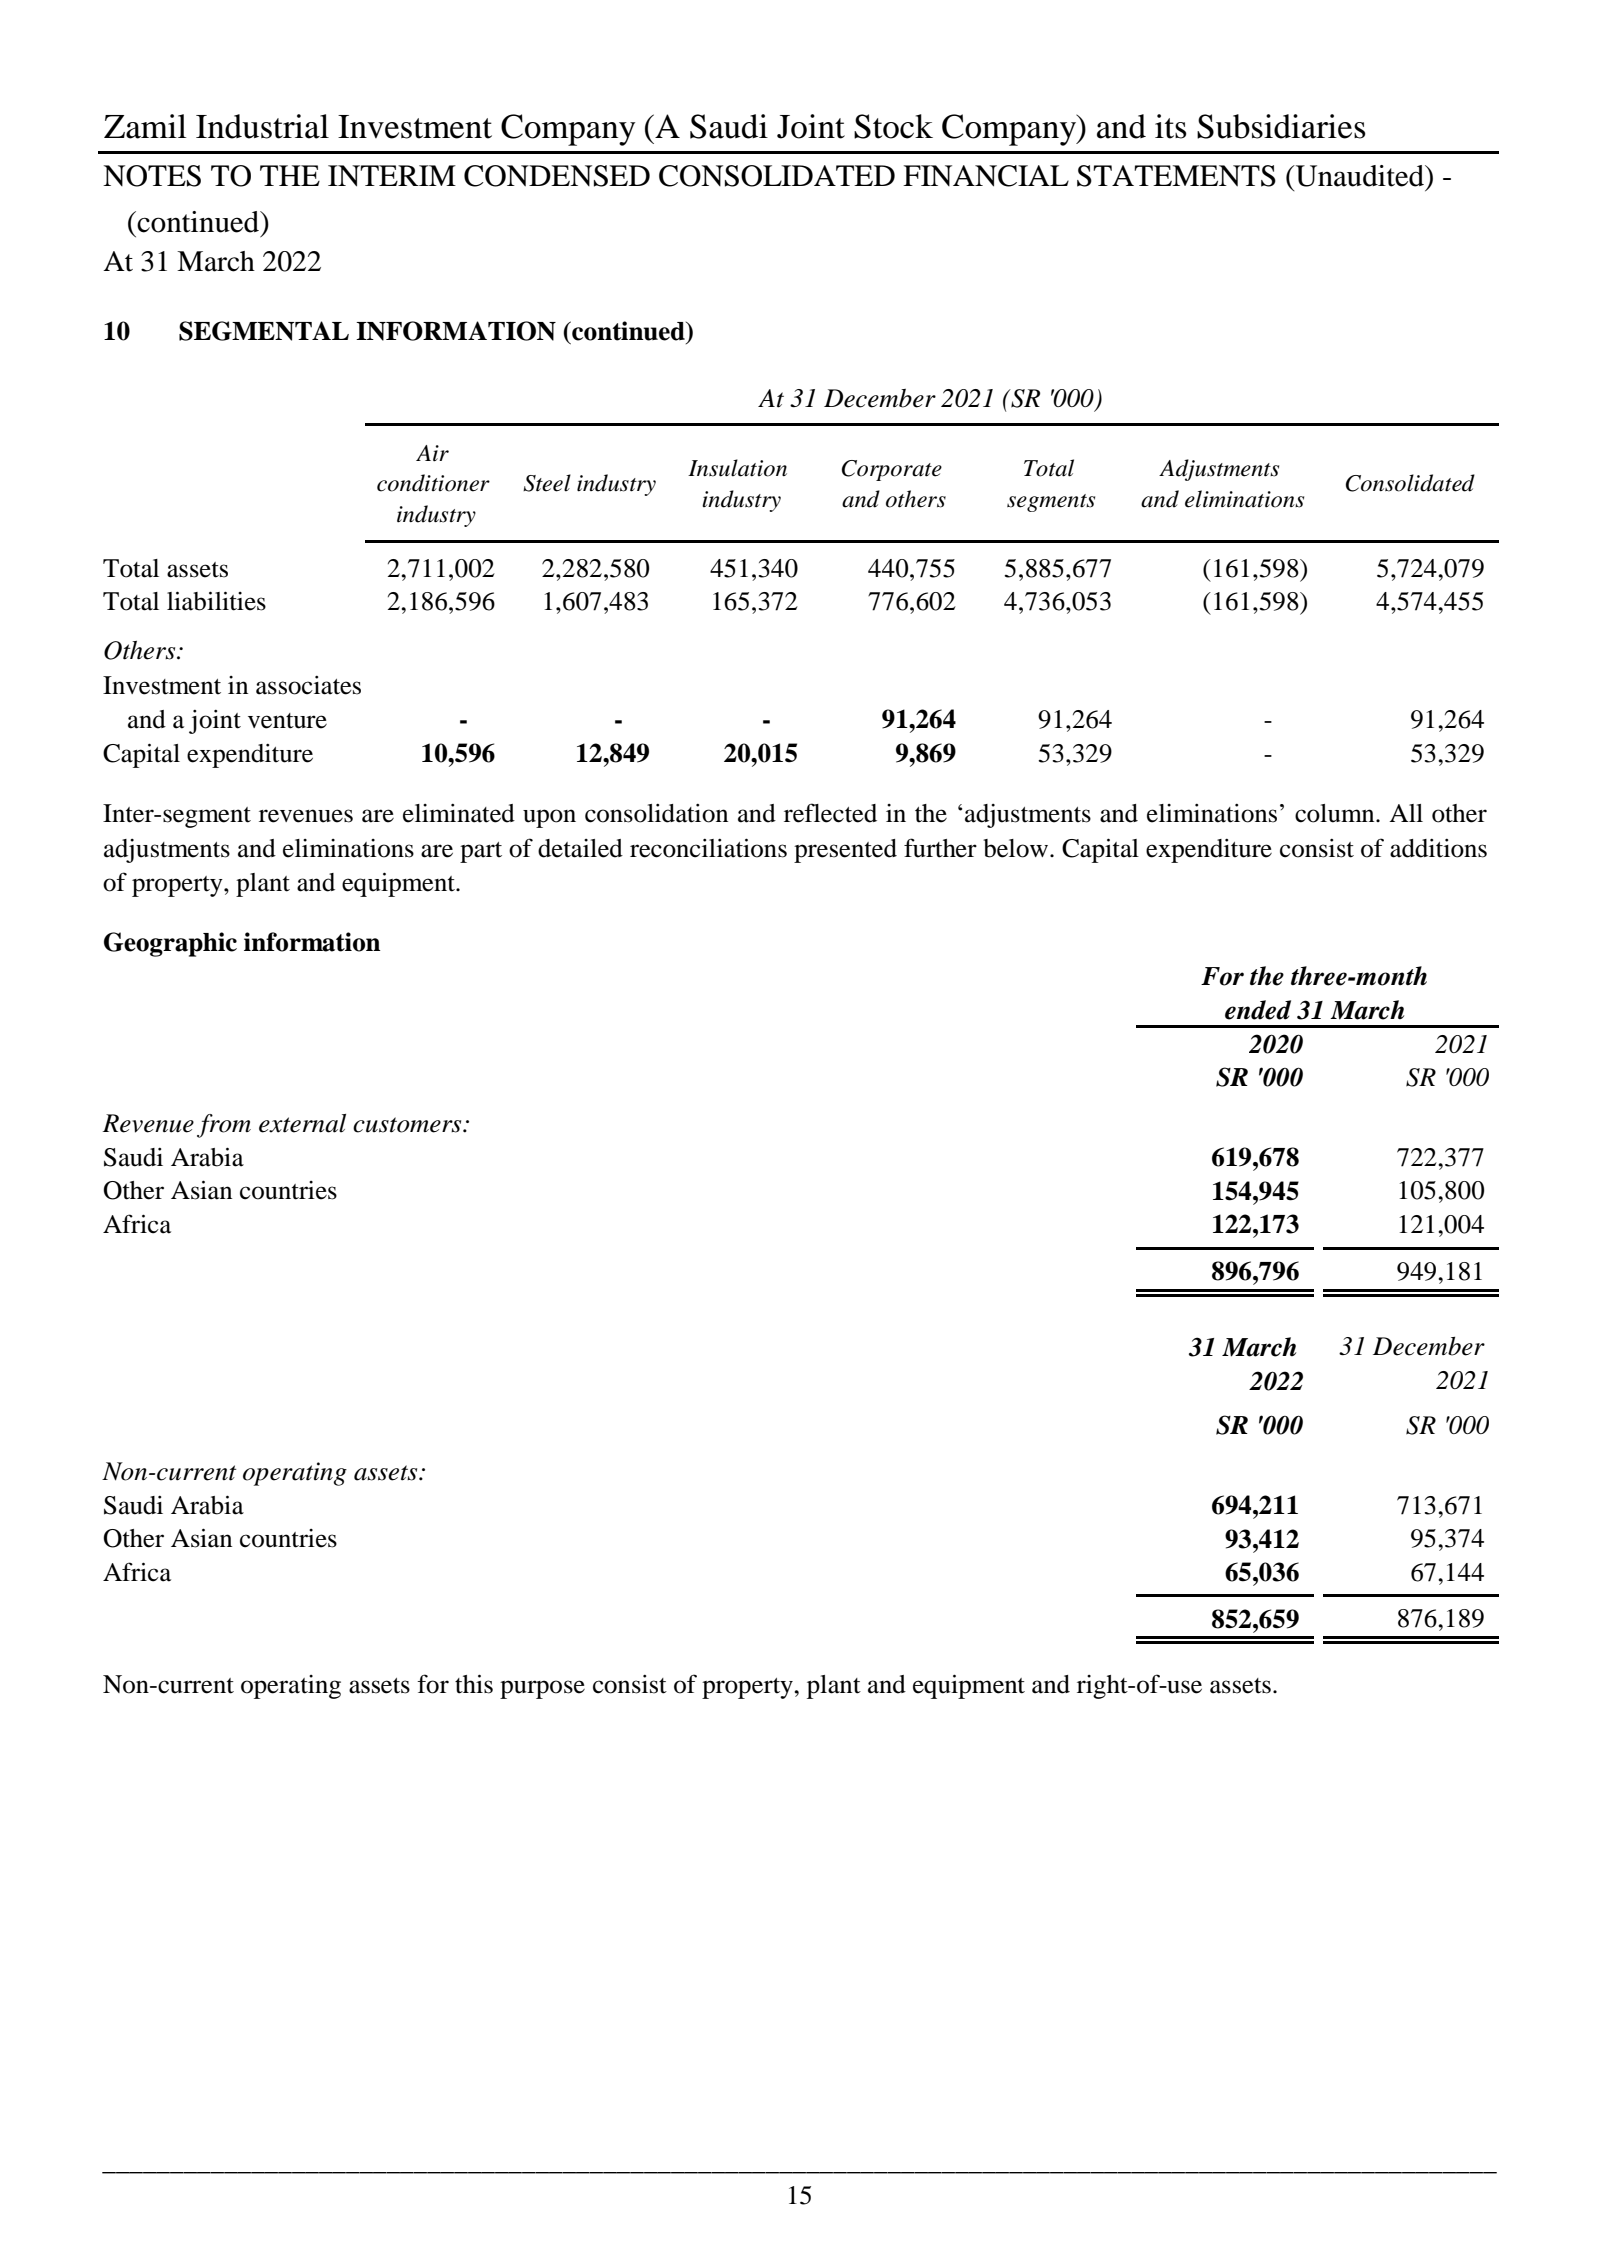 This screenshot has height=2261, width=1599. I want to click on ended, so click(1258, 1010).
